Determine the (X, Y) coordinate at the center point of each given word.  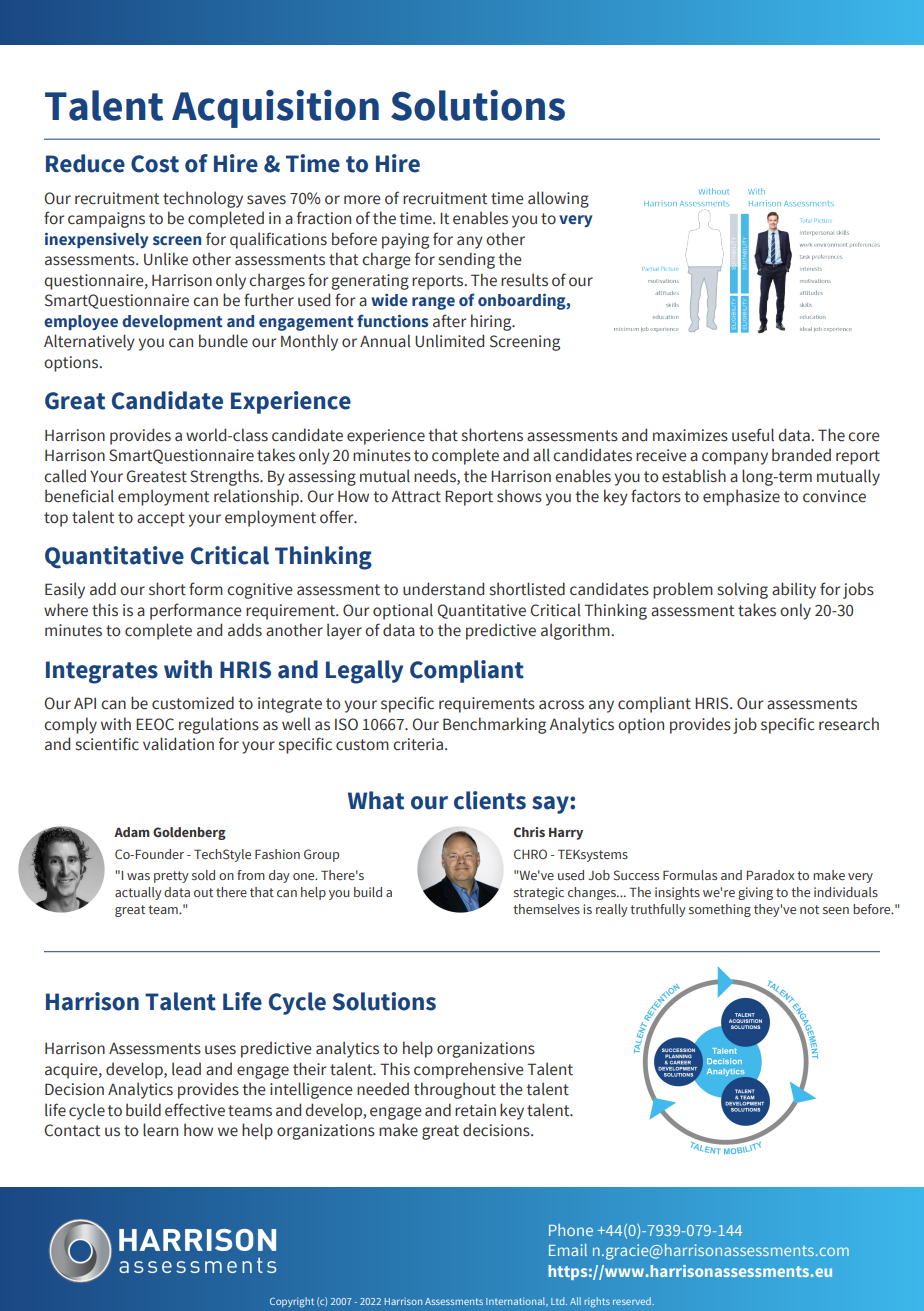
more (362, 200)
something (720, 910)
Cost (155, 164)
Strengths (225, 477)
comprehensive (469, 1070)
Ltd (559, 1301)
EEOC (155, 724)
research (849, 724)
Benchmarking (494, 725)
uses (220, 1050)
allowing (558, 199)
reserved (633, 1301)
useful (753, 435)
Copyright (292, 1302)
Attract (416, 496)
